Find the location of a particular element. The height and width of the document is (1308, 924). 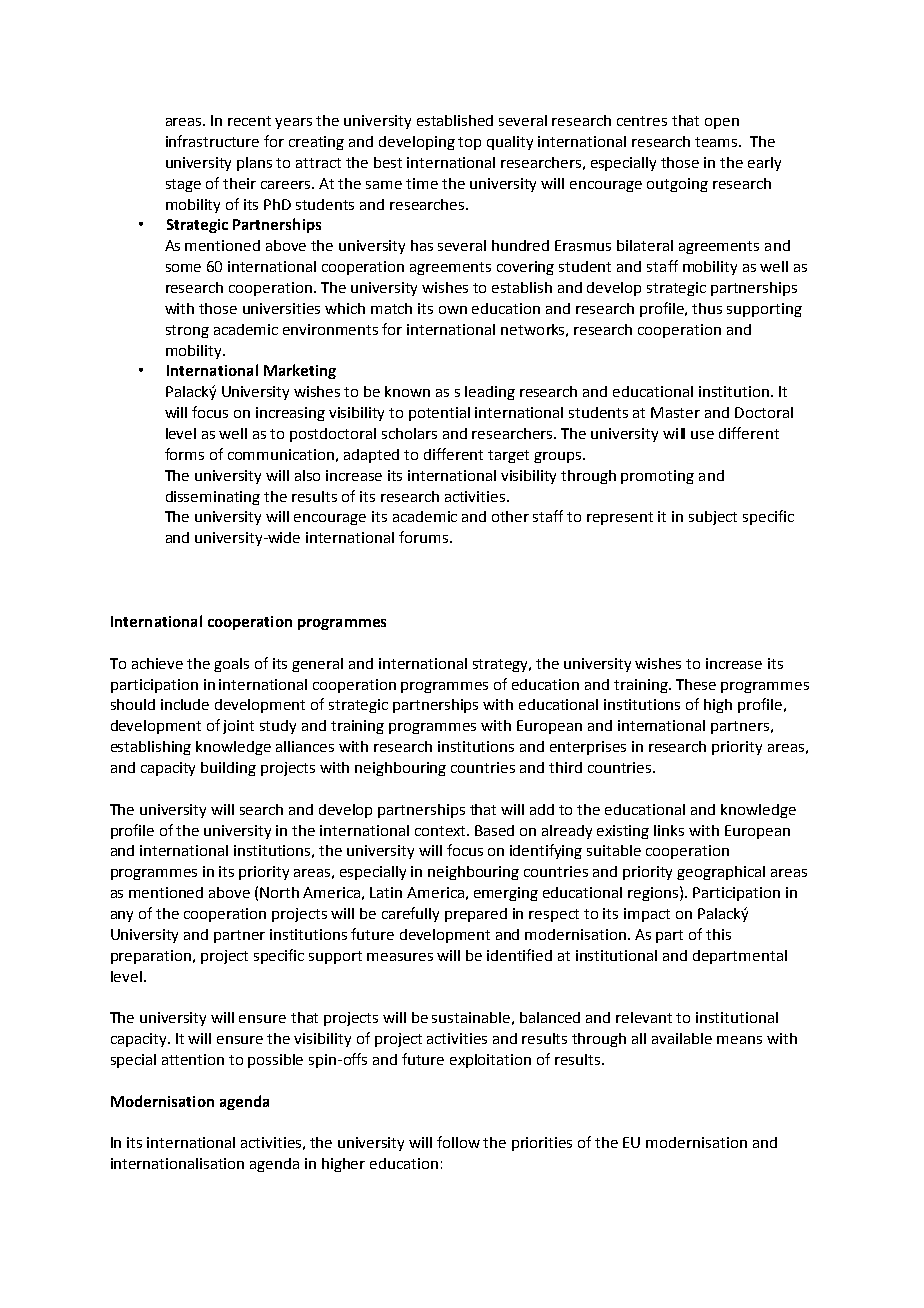

scholars is located at coordinates (409, 433).
